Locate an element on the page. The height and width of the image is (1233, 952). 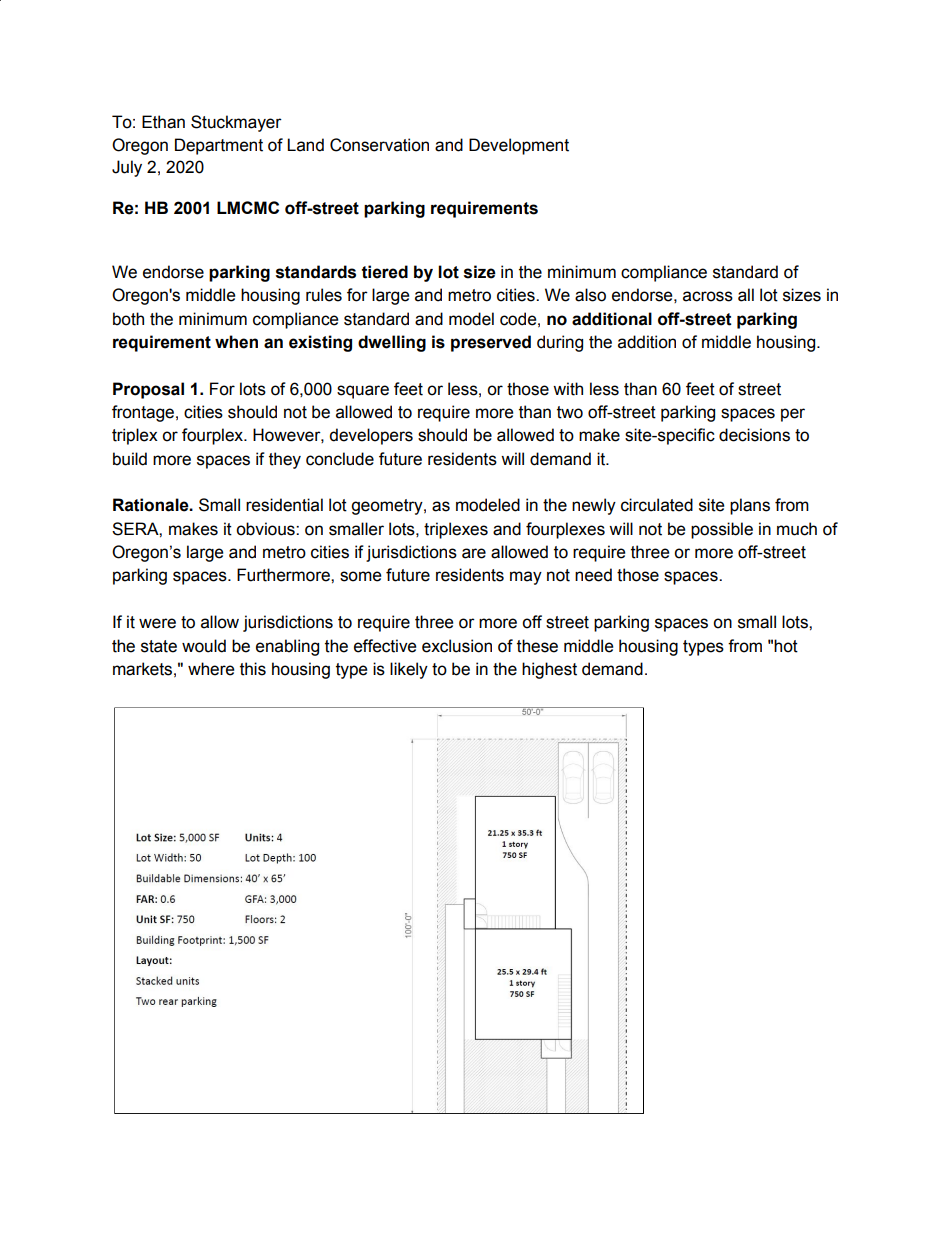
would is located at coordinates (204, 646).
